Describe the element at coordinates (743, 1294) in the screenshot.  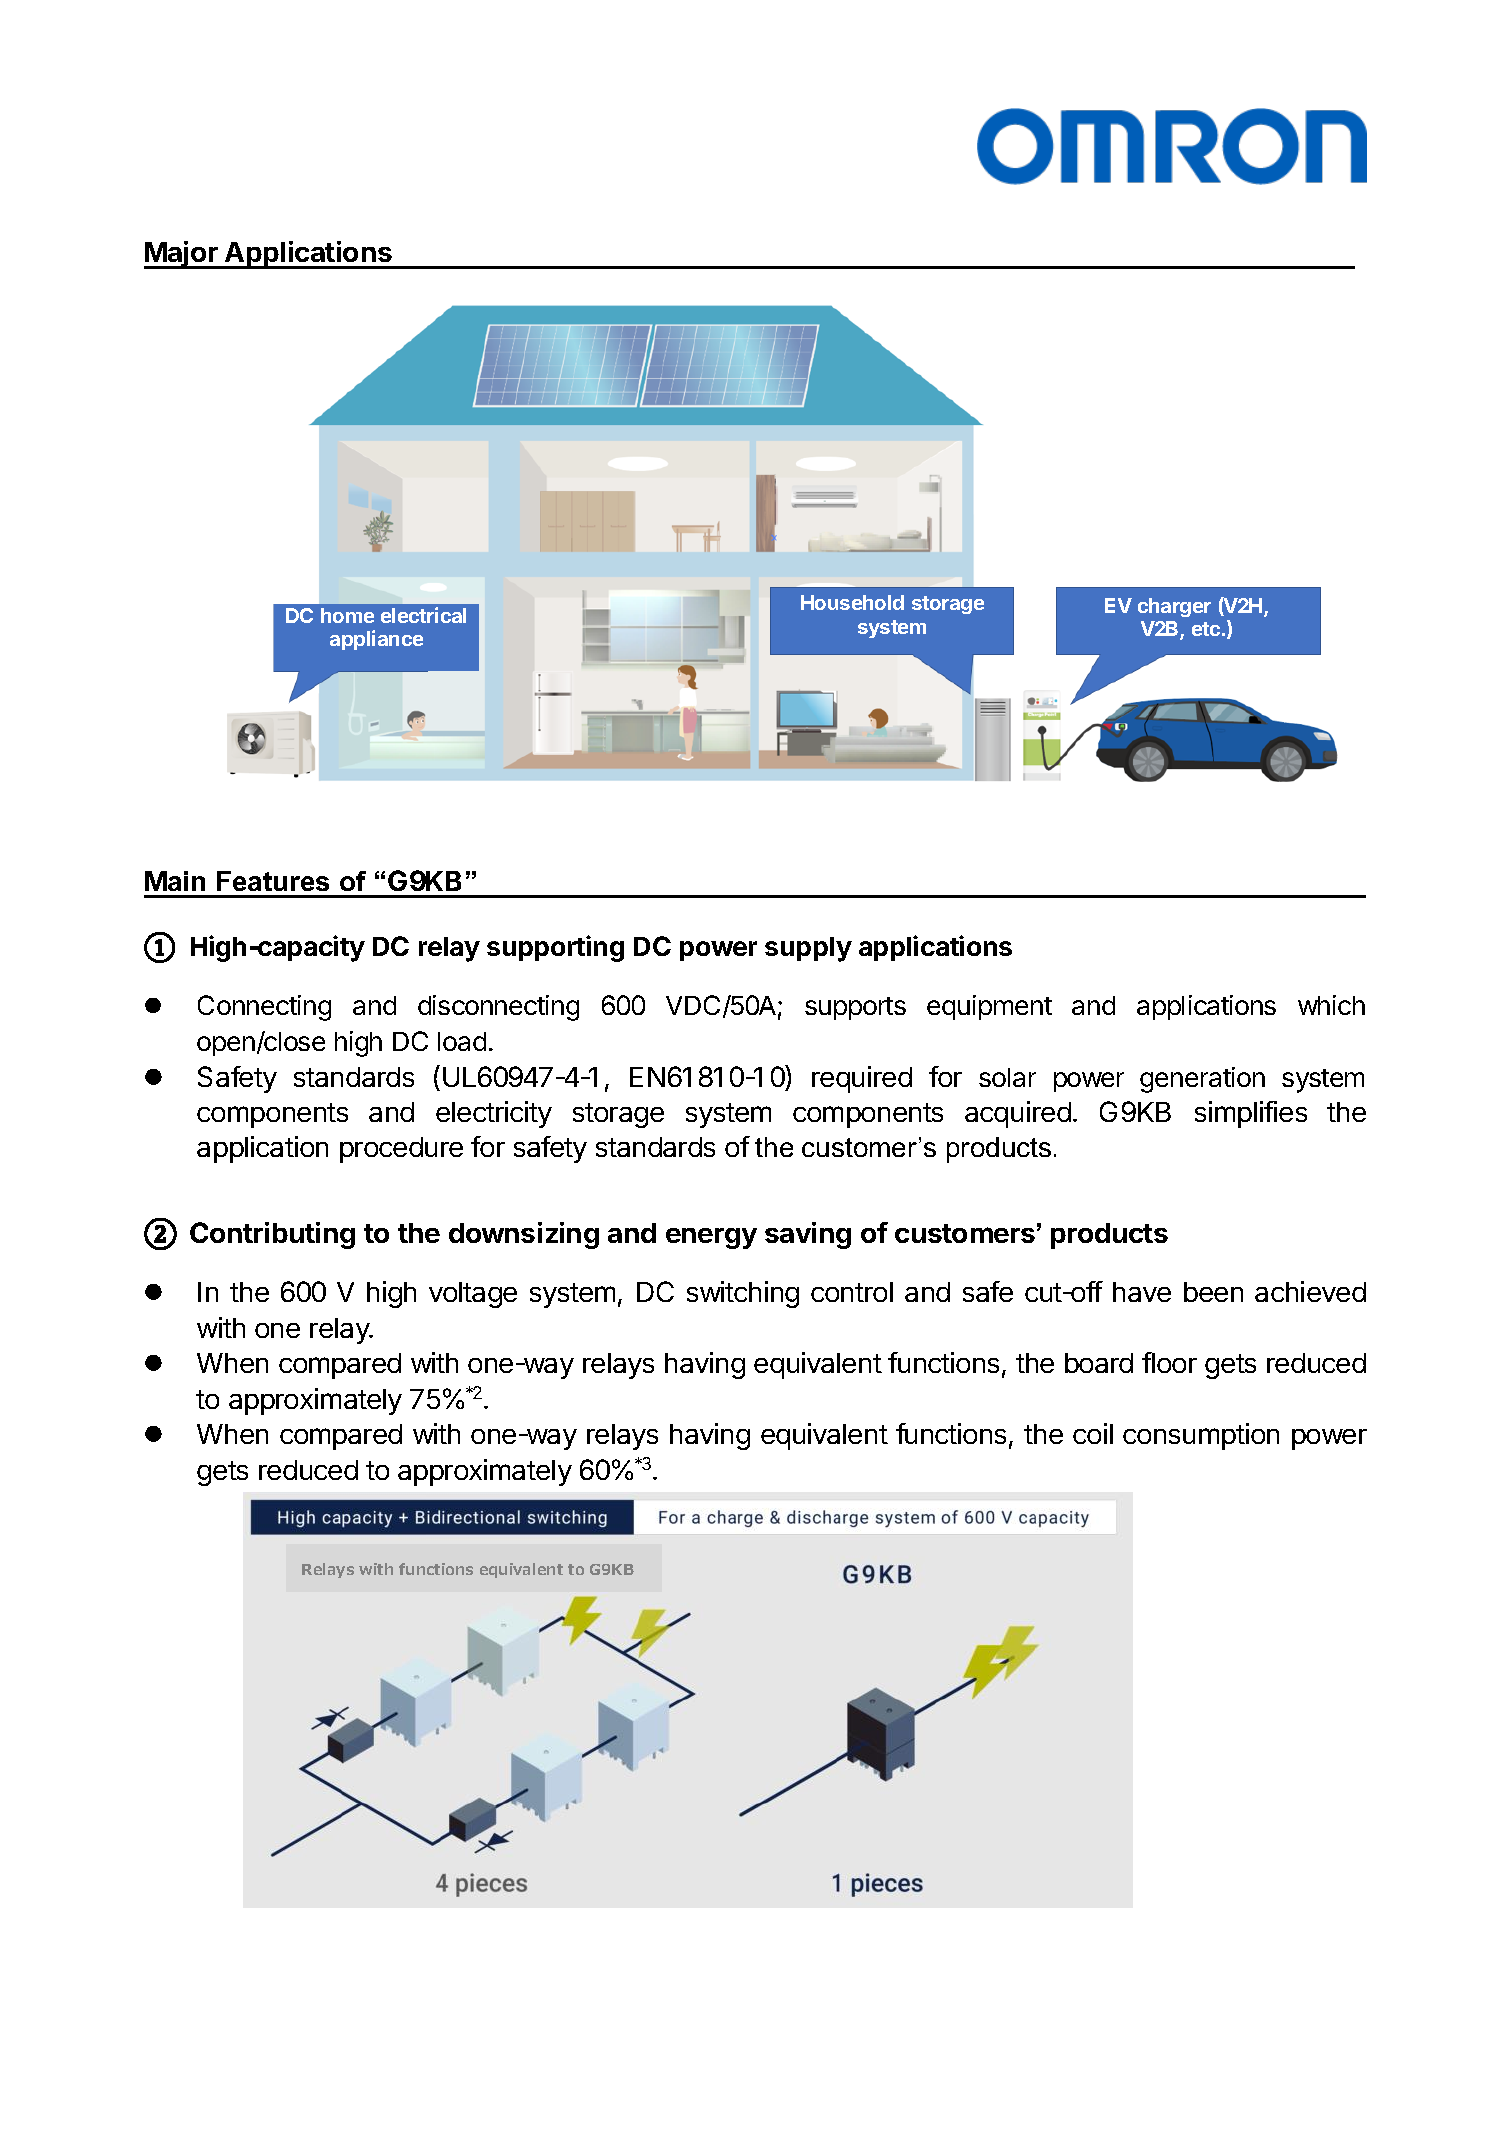
I see `switching` at that location.
